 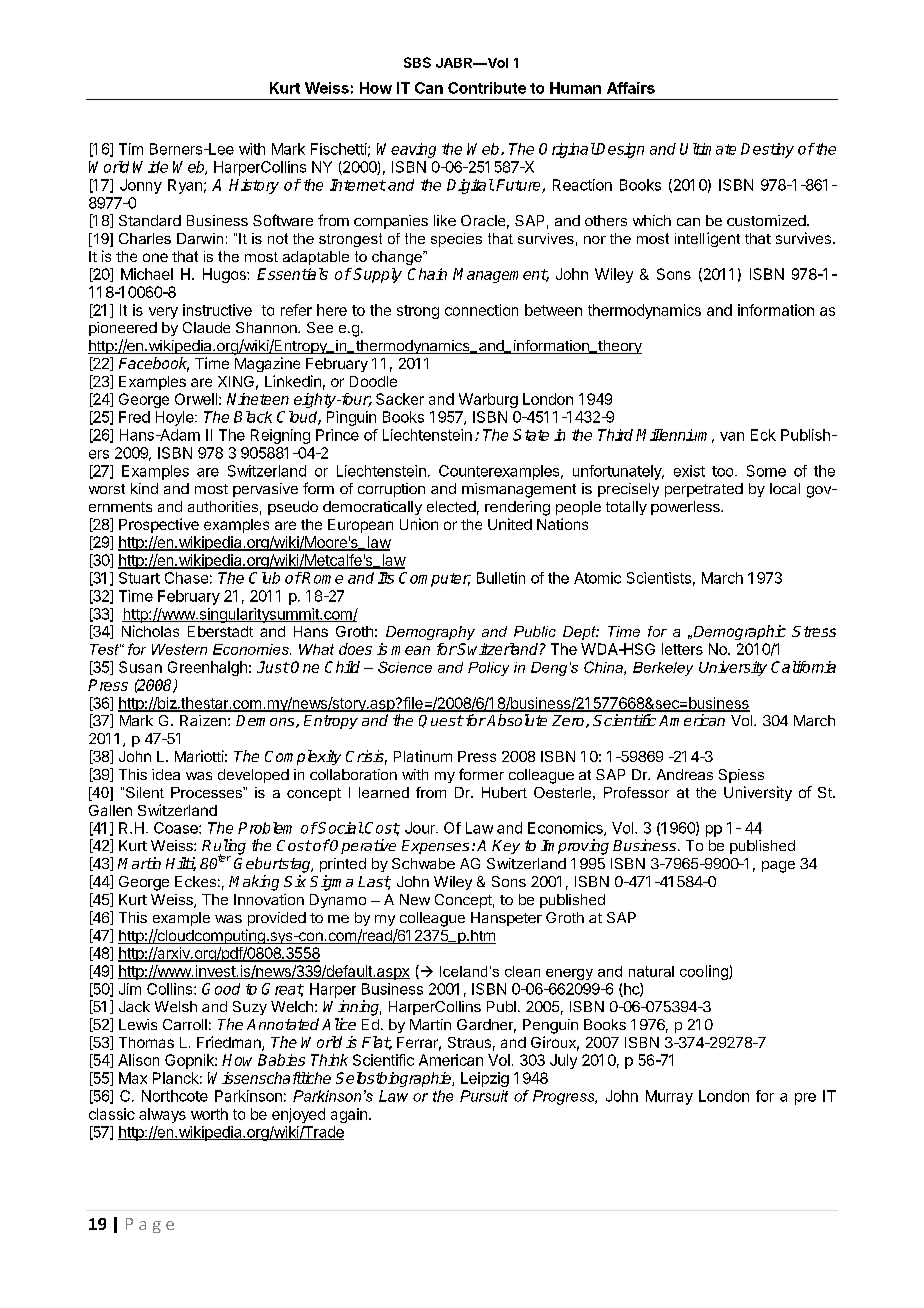 I want to click on Demographic, so click(x=738, y=632).
